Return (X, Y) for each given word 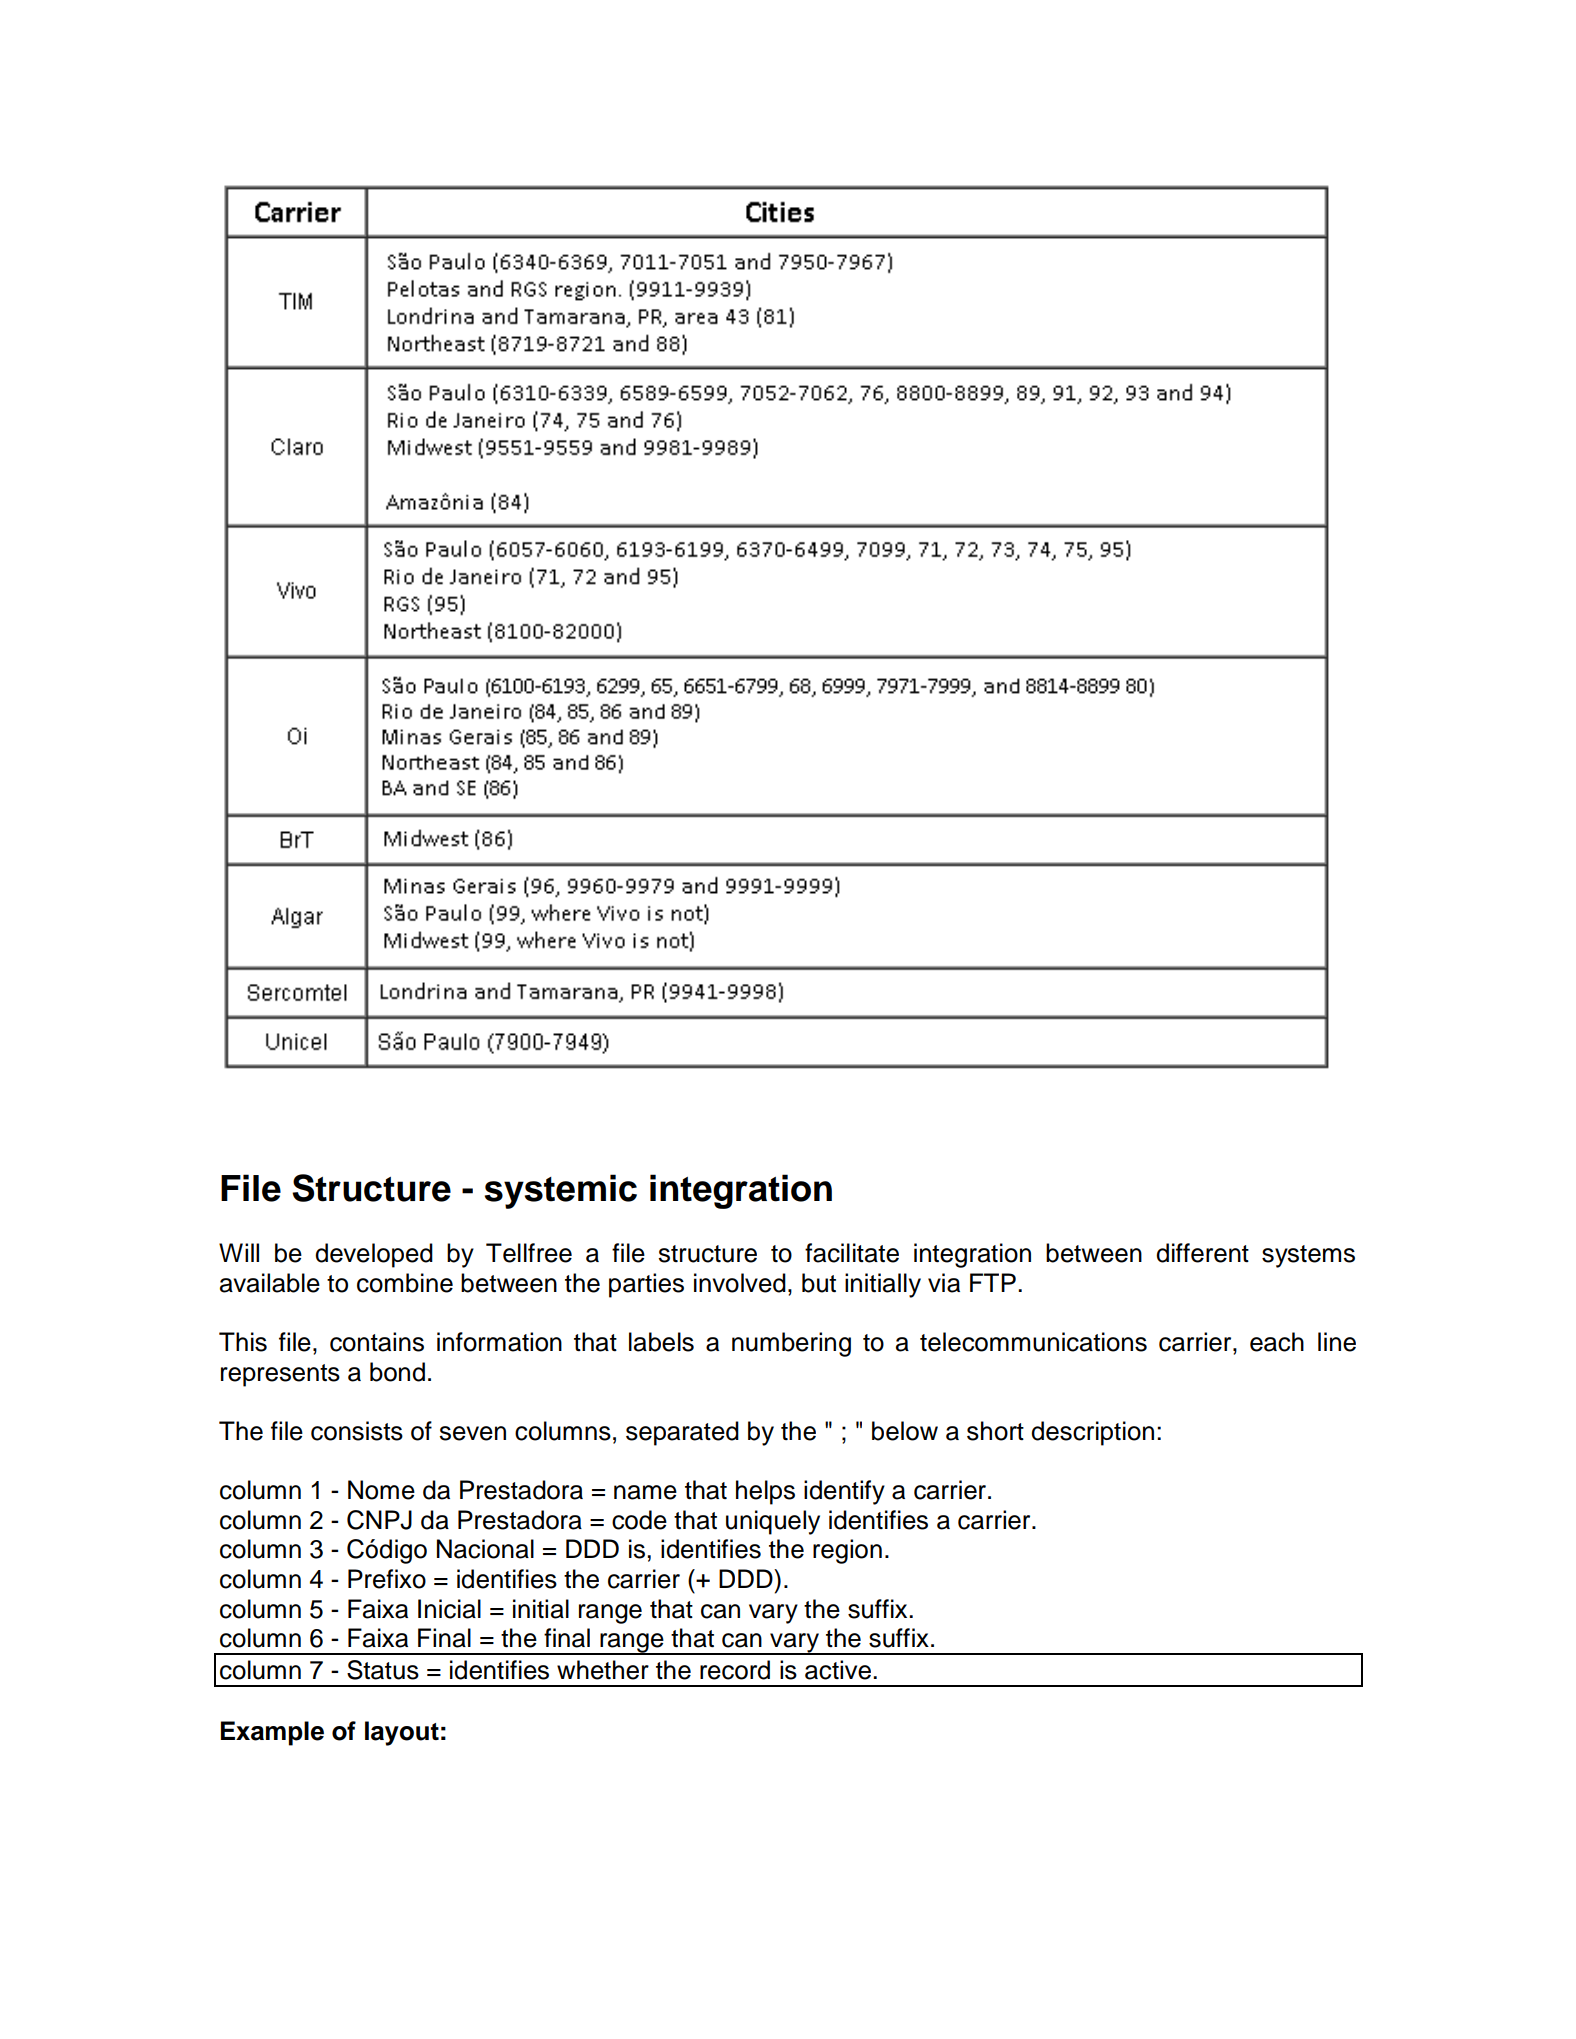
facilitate (852, 1253)
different (1202, 1253)
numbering (791, 1344)
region (847, 1551)
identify (844, 1492)
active (838, 1670)
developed (374, 1255)
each (1277, 1342)
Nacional (485, 1549)
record (735, 1670)
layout (402, 1733)
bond (397, 1372)
